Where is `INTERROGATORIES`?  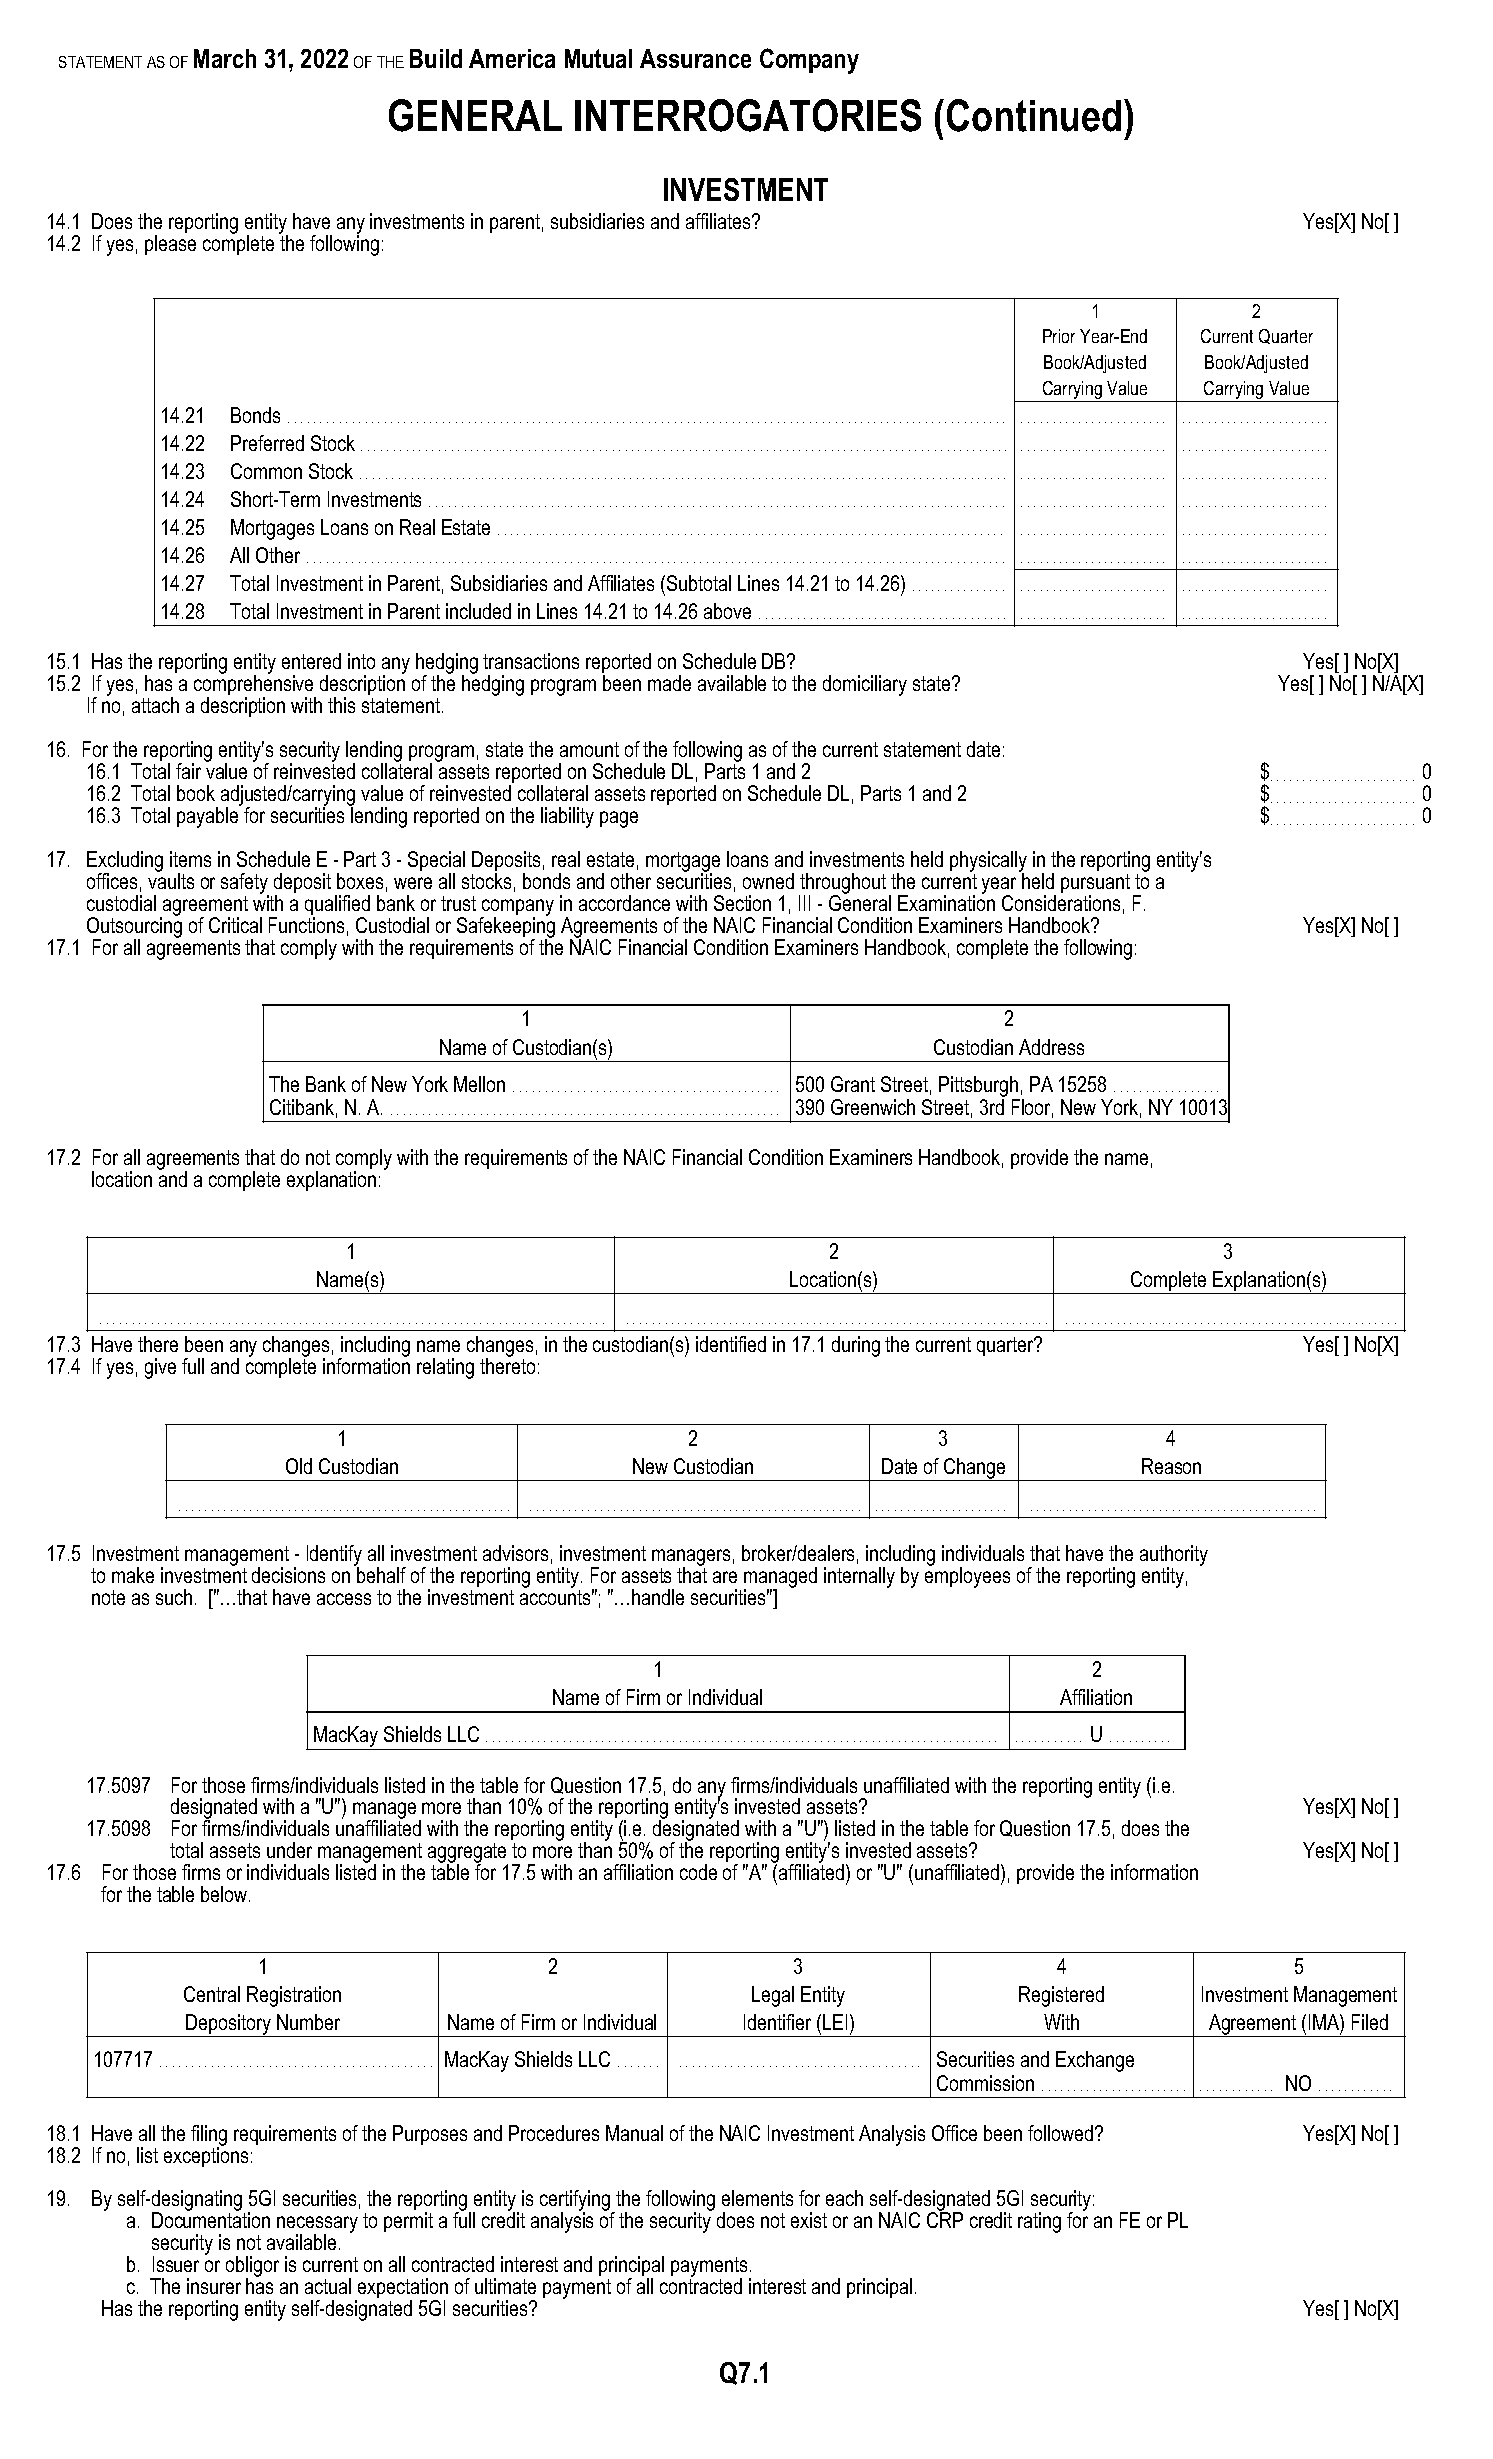 INTERROGATORIES is located at coordinates (748, 115).
